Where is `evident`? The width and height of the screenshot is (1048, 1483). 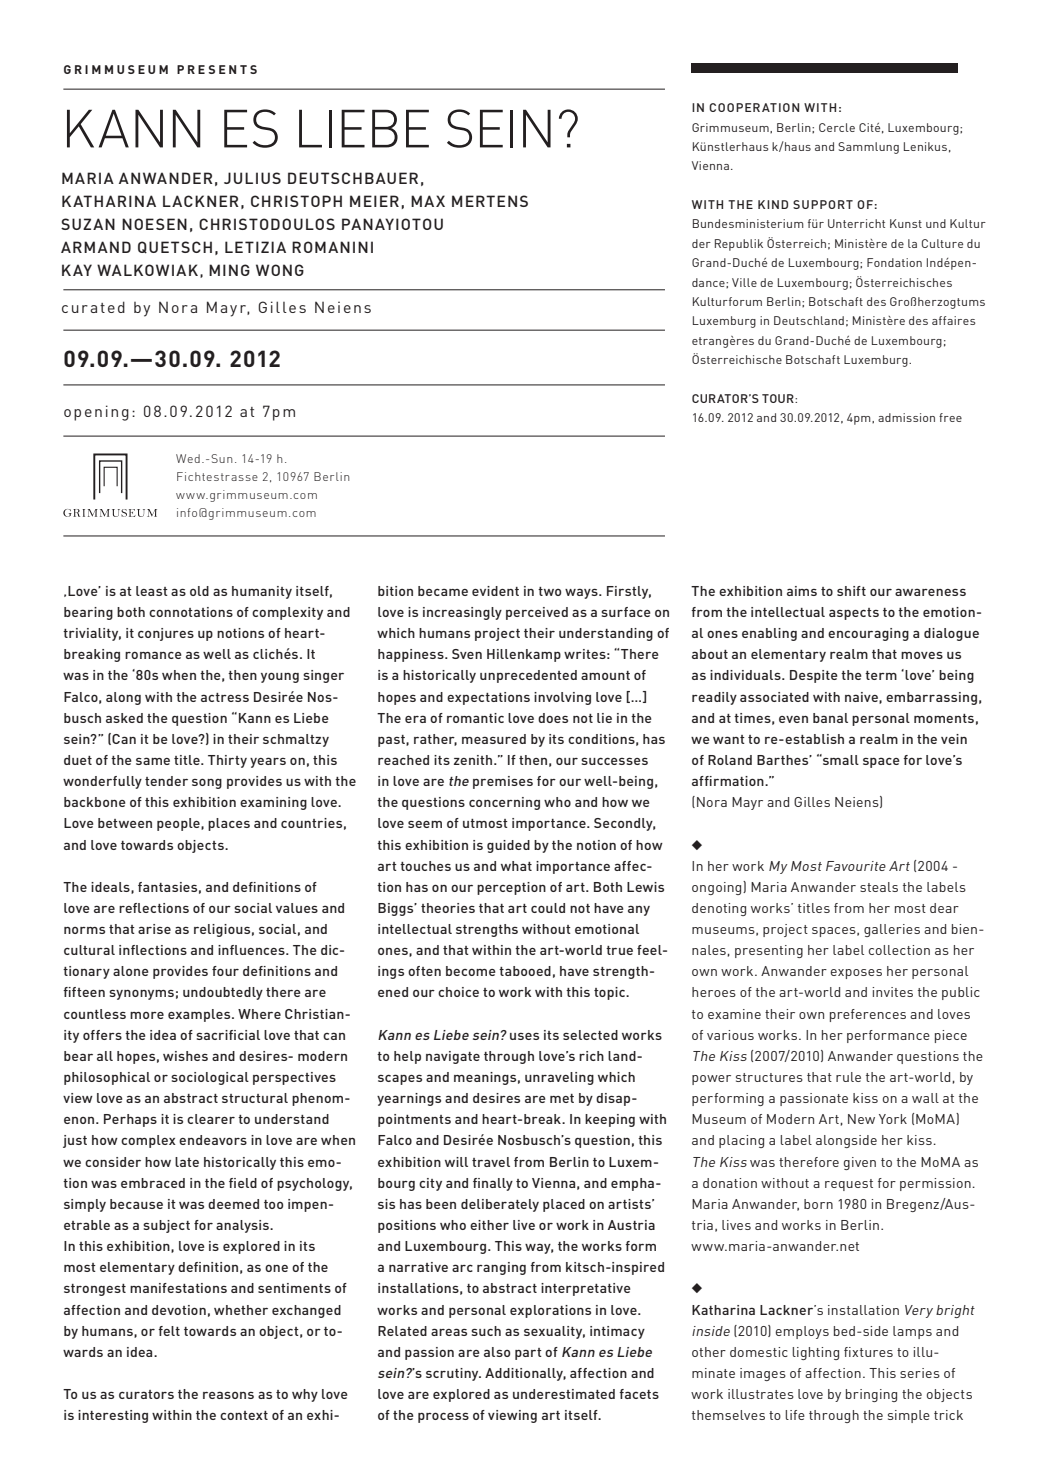
evident is located at coordinates (495, 591).
